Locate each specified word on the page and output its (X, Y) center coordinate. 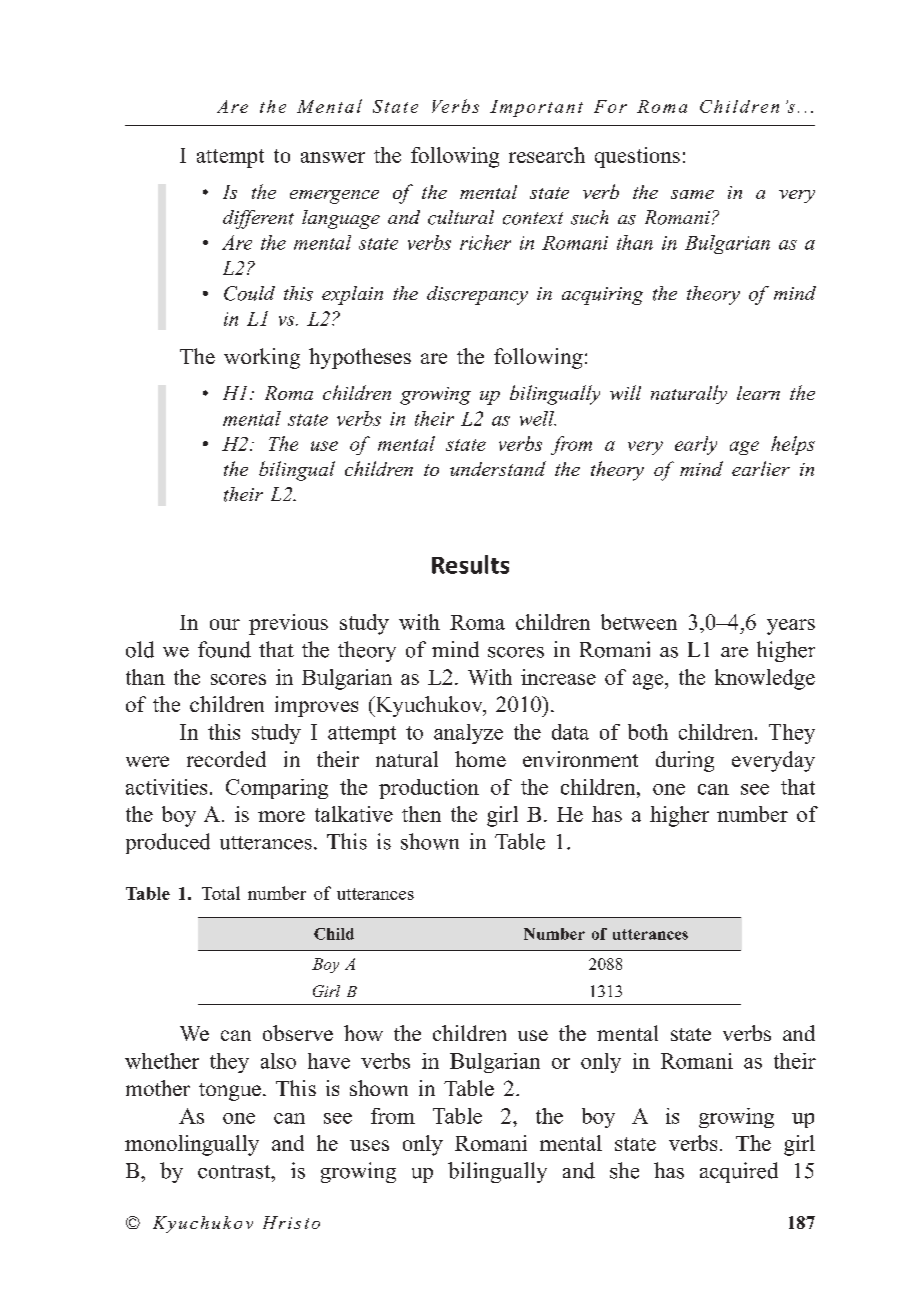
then (421, 814)
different (258, 219)
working (262, 358)
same (692, 194)
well (538, 418)
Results (470, 564)
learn (758, 393)
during (685, 761)
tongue (230, 1092)
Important (536, 108)
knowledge (765, 679)
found (224, 649)
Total (221, 893)
